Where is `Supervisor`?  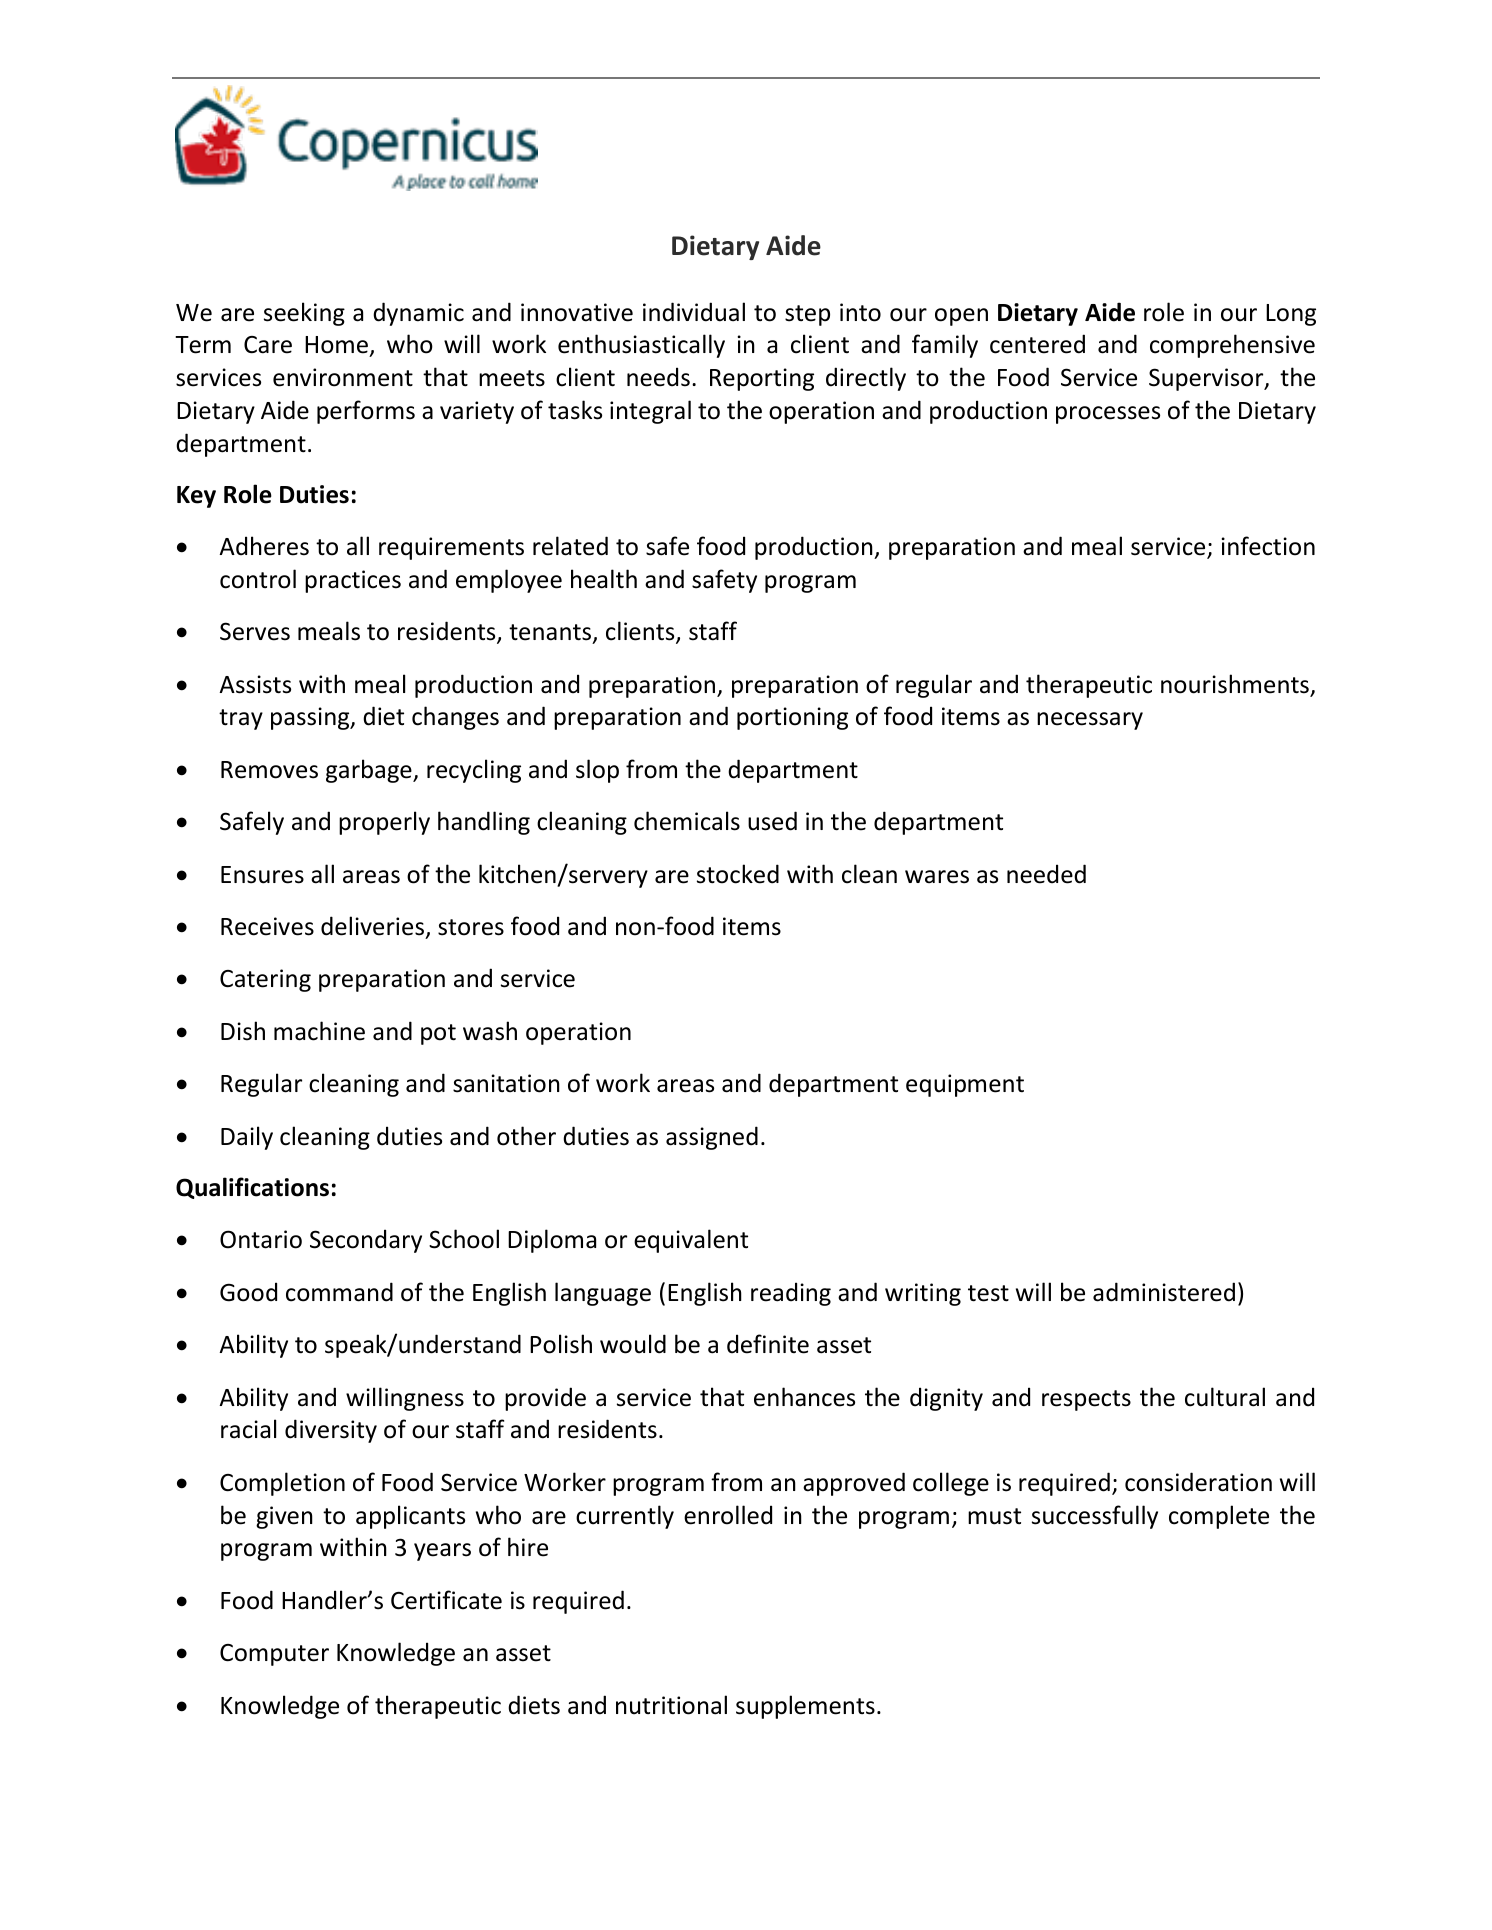
Supervisor is located at coordinates (1207, 379).
